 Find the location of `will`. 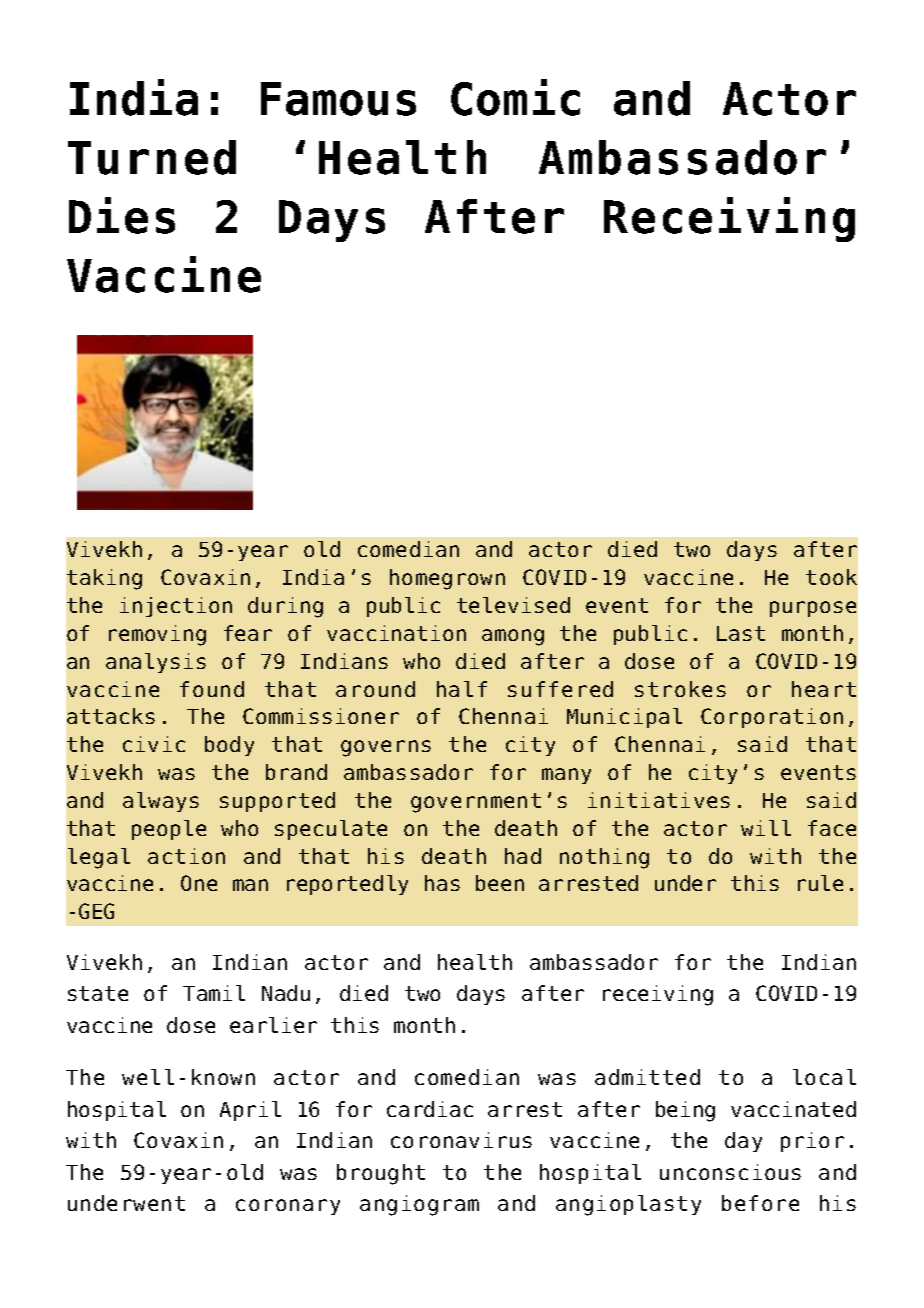

will is located at coordinates (766, 828).
